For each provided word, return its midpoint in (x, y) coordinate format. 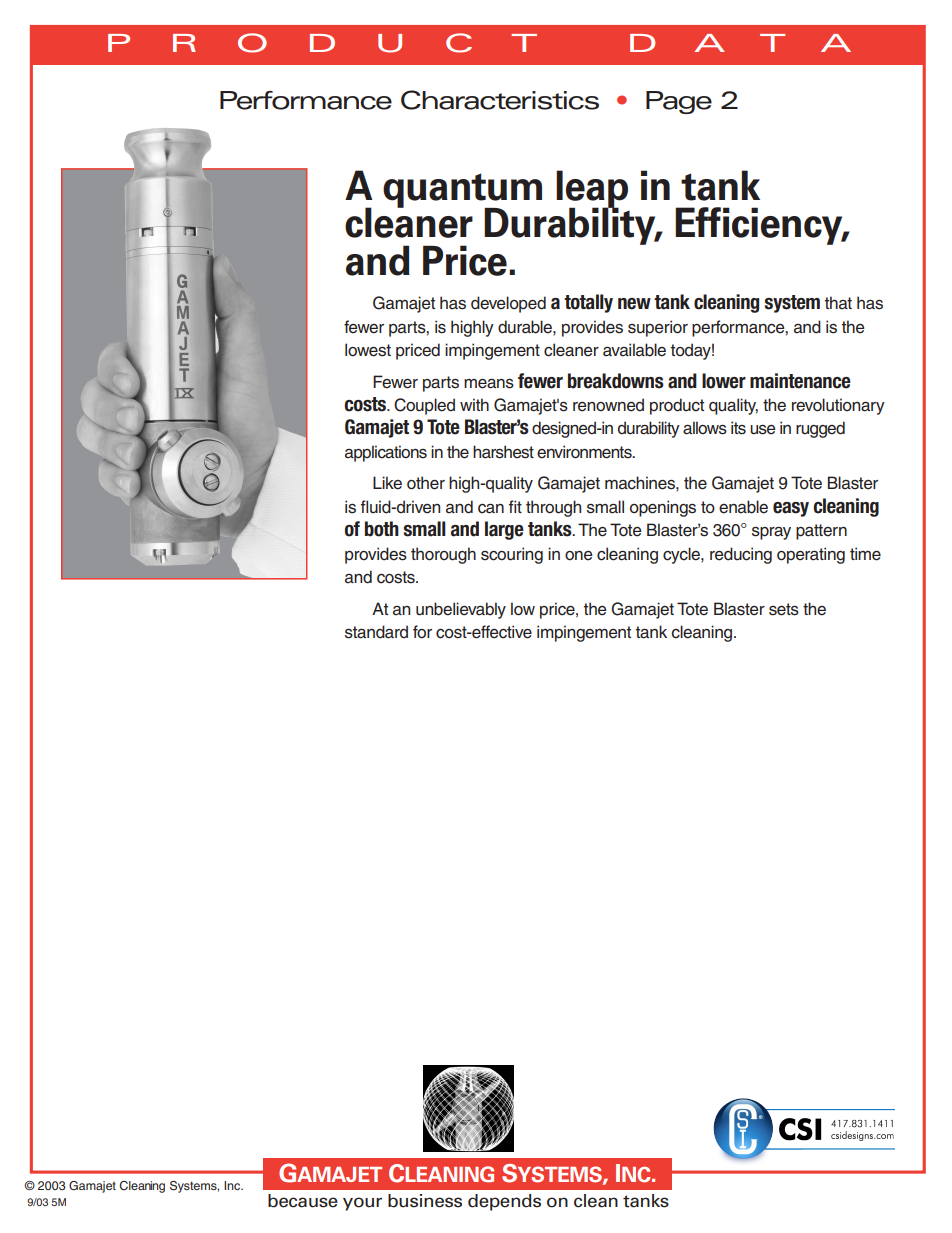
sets (784, 609)
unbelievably (461, 610)
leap (592, 190)
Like (387, 483)
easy (791, 509)
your (362, 1204)
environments (585, 452)
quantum (462, 191)
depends (504, 1202)
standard (376, 632)
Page (679, 102)
